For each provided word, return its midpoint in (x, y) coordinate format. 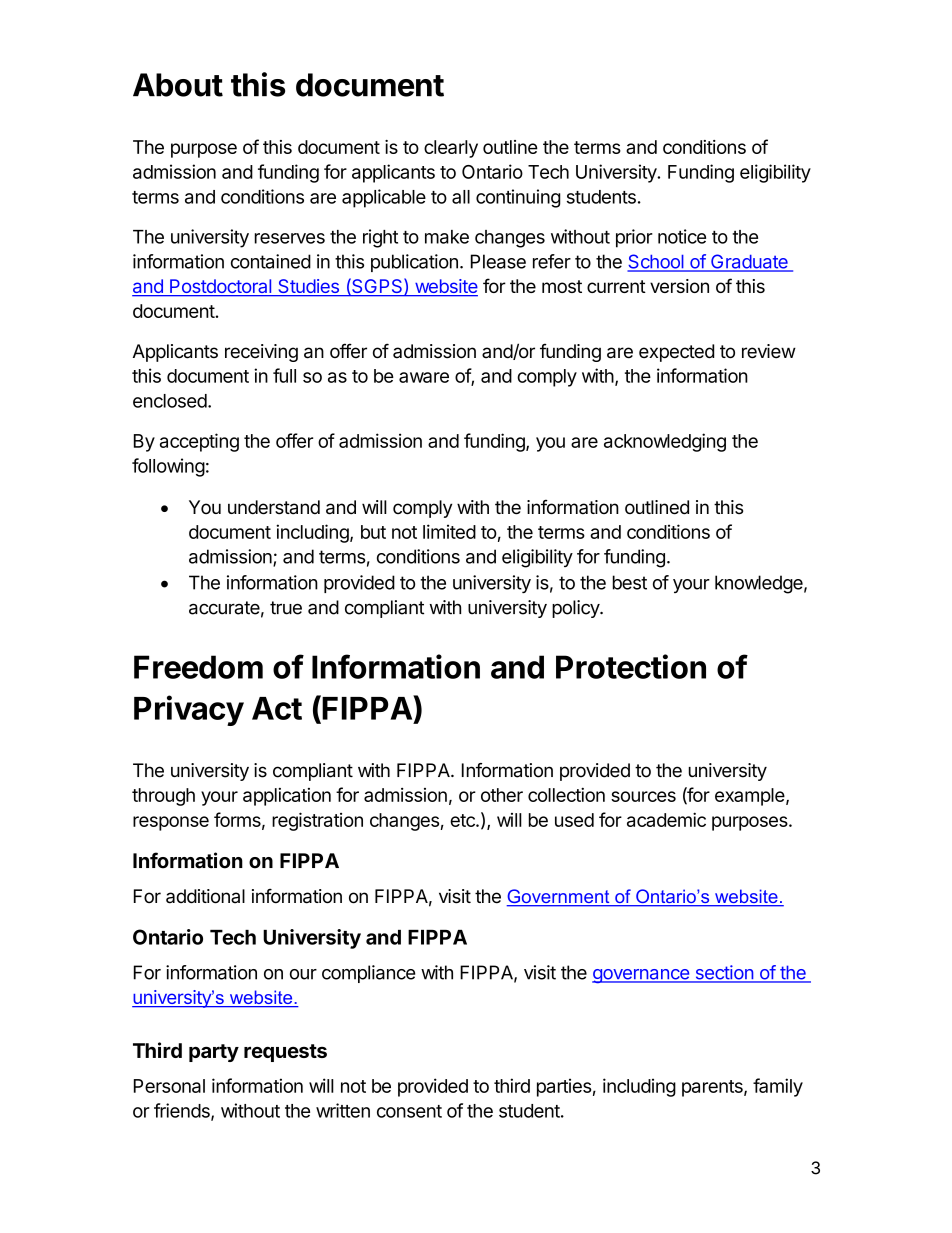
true (286, 608)
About (178, 85)
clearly (451, 149)
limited (449, 531)
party (214, 1053)
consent (409, 1111)
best (630, 582)
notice (682, 236)
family (778, 1087)
